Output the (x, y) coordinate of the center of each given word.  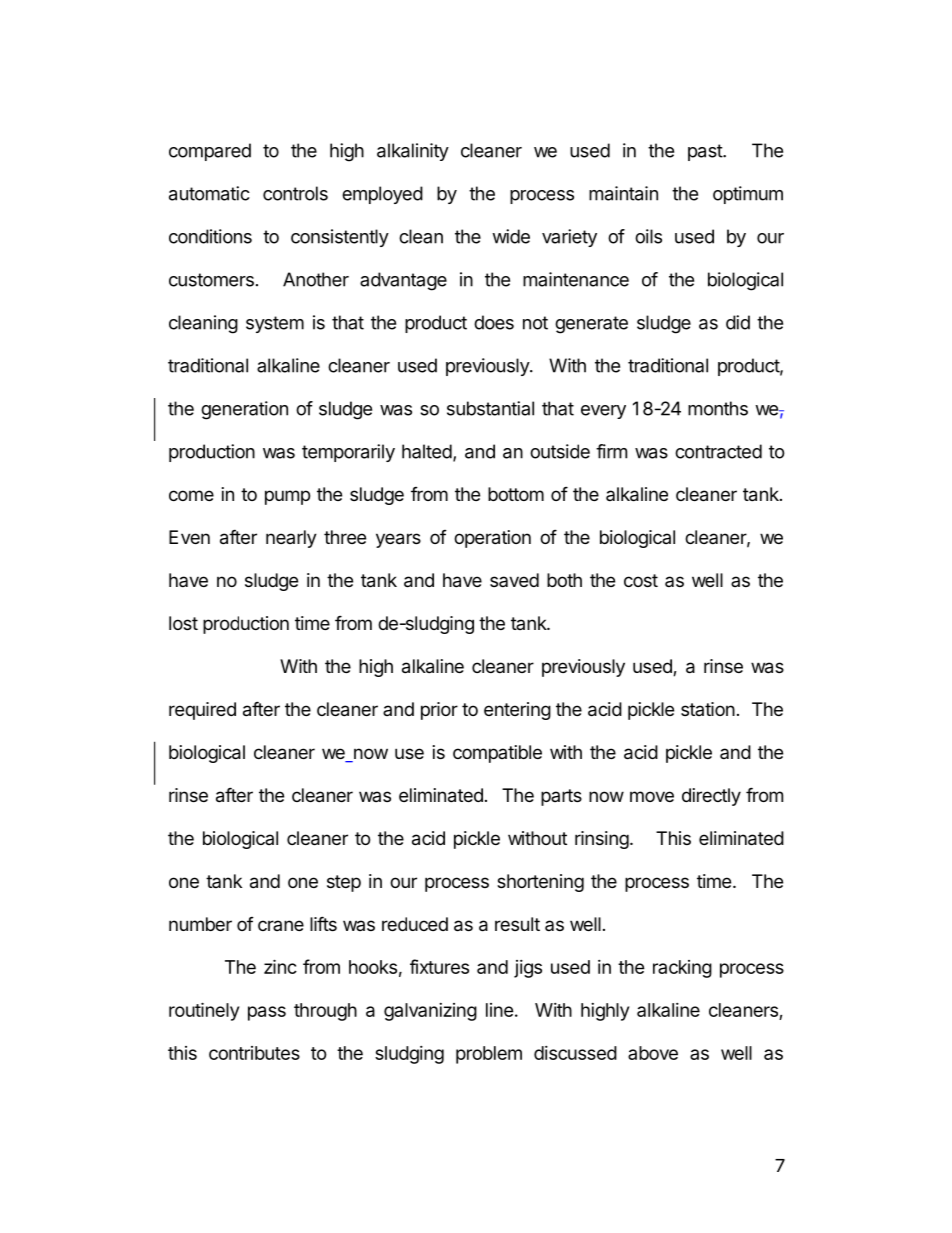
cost (641, 580)
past (706, 152)
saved (514, 580)
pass (267, 1013)
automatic (209, 193)
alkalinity (413, 152)
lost (183, 623)
